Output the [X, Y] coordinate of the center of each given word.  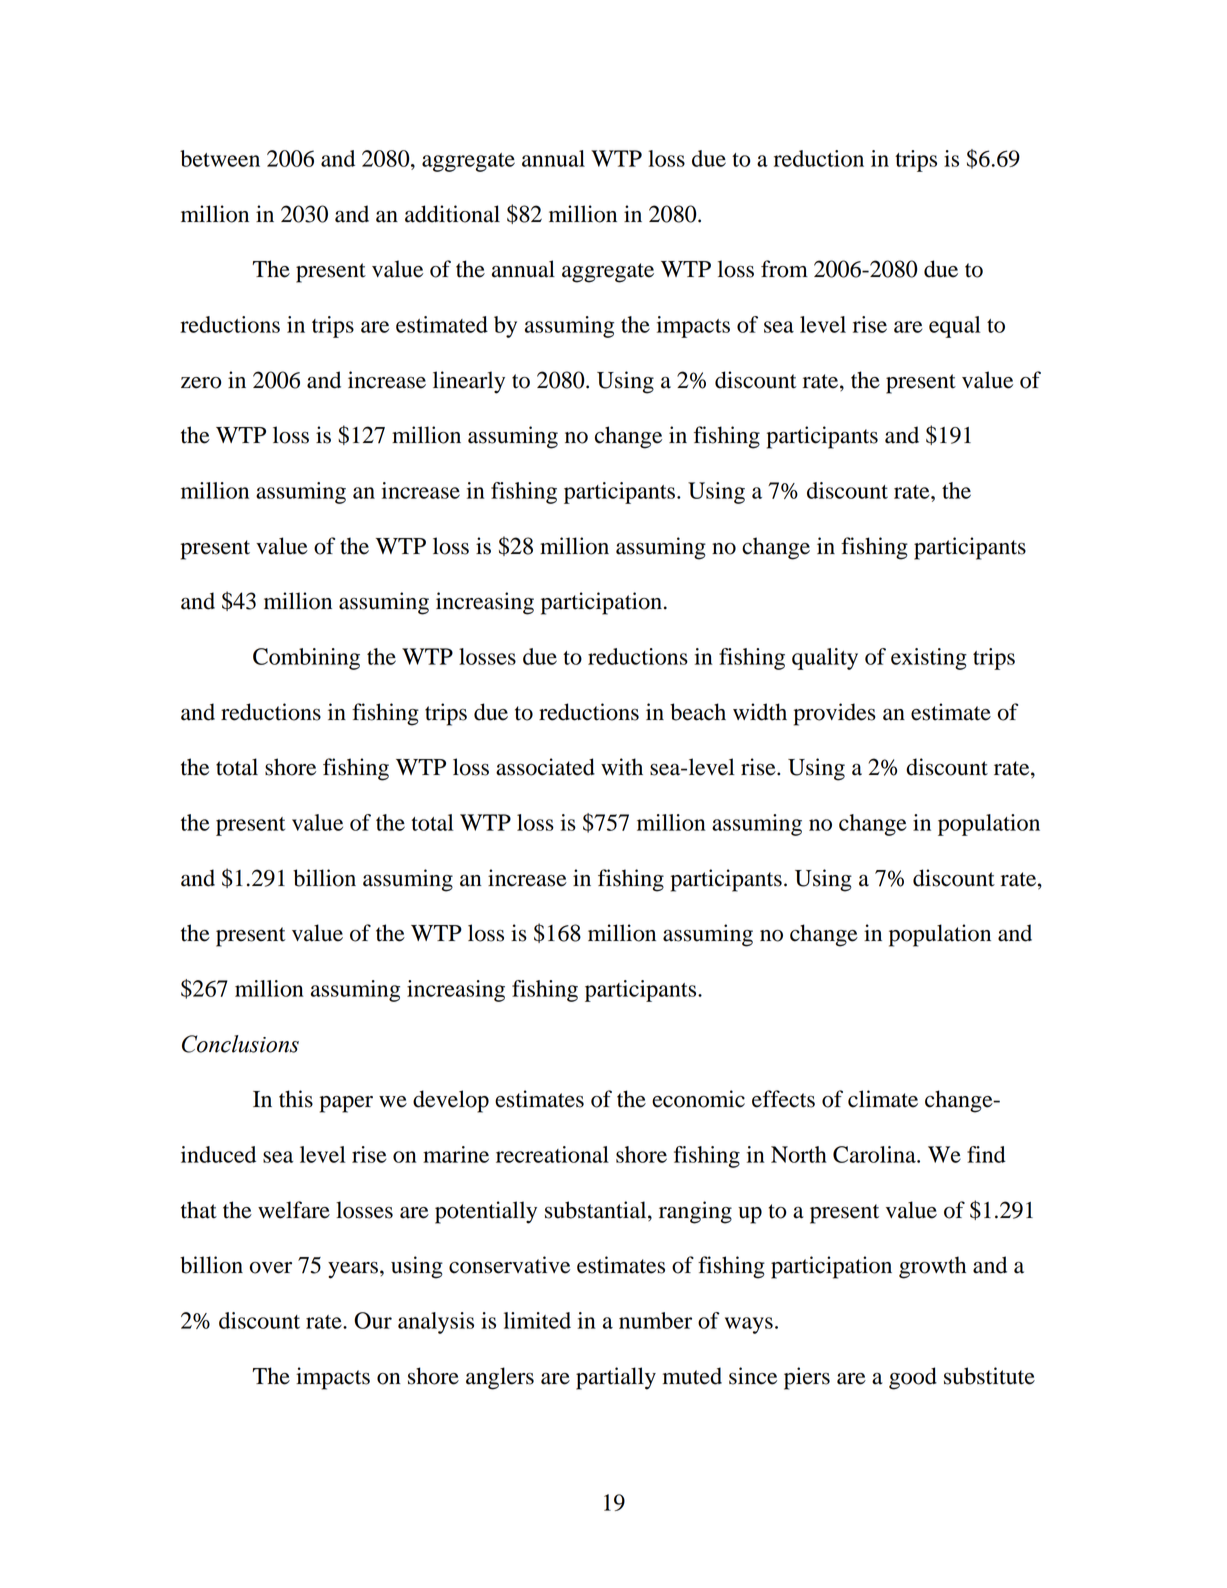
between [220, 158]
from [784, 269]
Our [373, 1320]
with [622, 767]
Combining [306, 659]
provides [835, 714]
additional [452, 214]
